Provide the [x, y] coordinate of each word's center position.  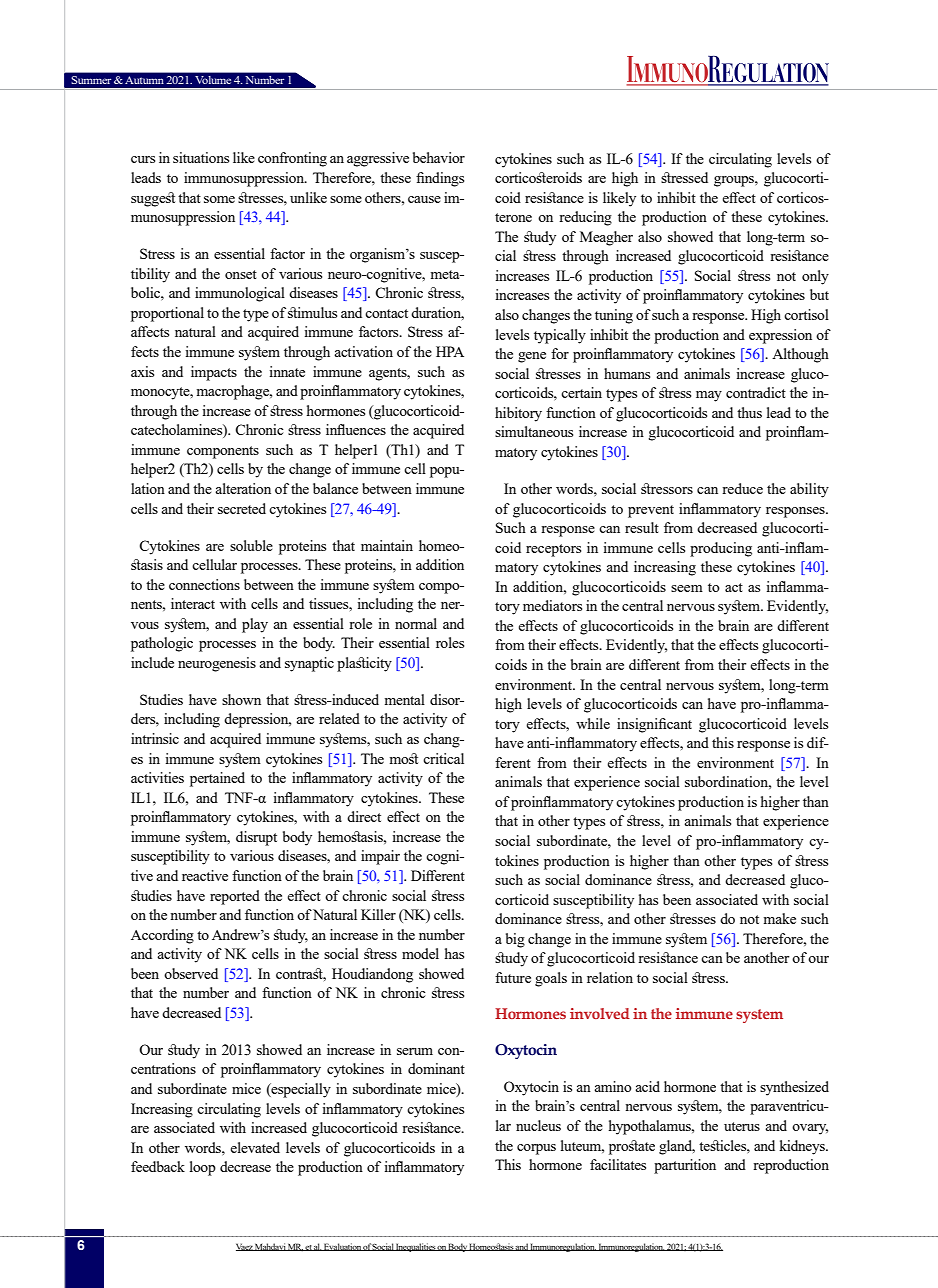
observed [191, 973]
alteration [243, 488]
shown [241, 699]
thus [749, 412]
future [513, 977]
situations [201, 157]
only [815, 277]
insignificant [654, 725]
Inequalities [415, 1247]
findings [440, 179]
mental [405, 699]
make [780, 918]
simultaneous [534, 431]
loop [203, 1168]
